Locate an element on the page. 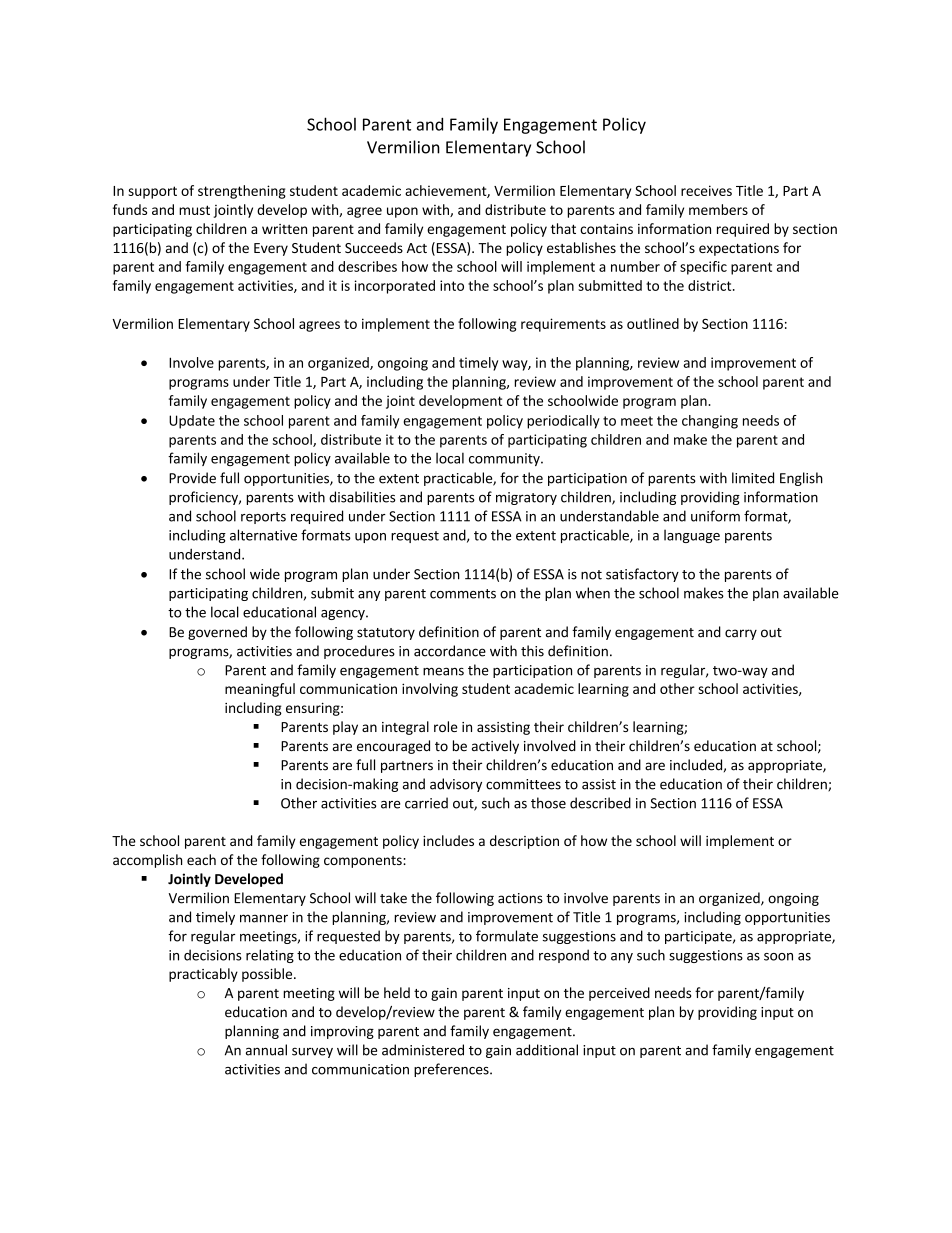 The image size is (952, 1233). preferences is located at coordinates (452, 1070).
